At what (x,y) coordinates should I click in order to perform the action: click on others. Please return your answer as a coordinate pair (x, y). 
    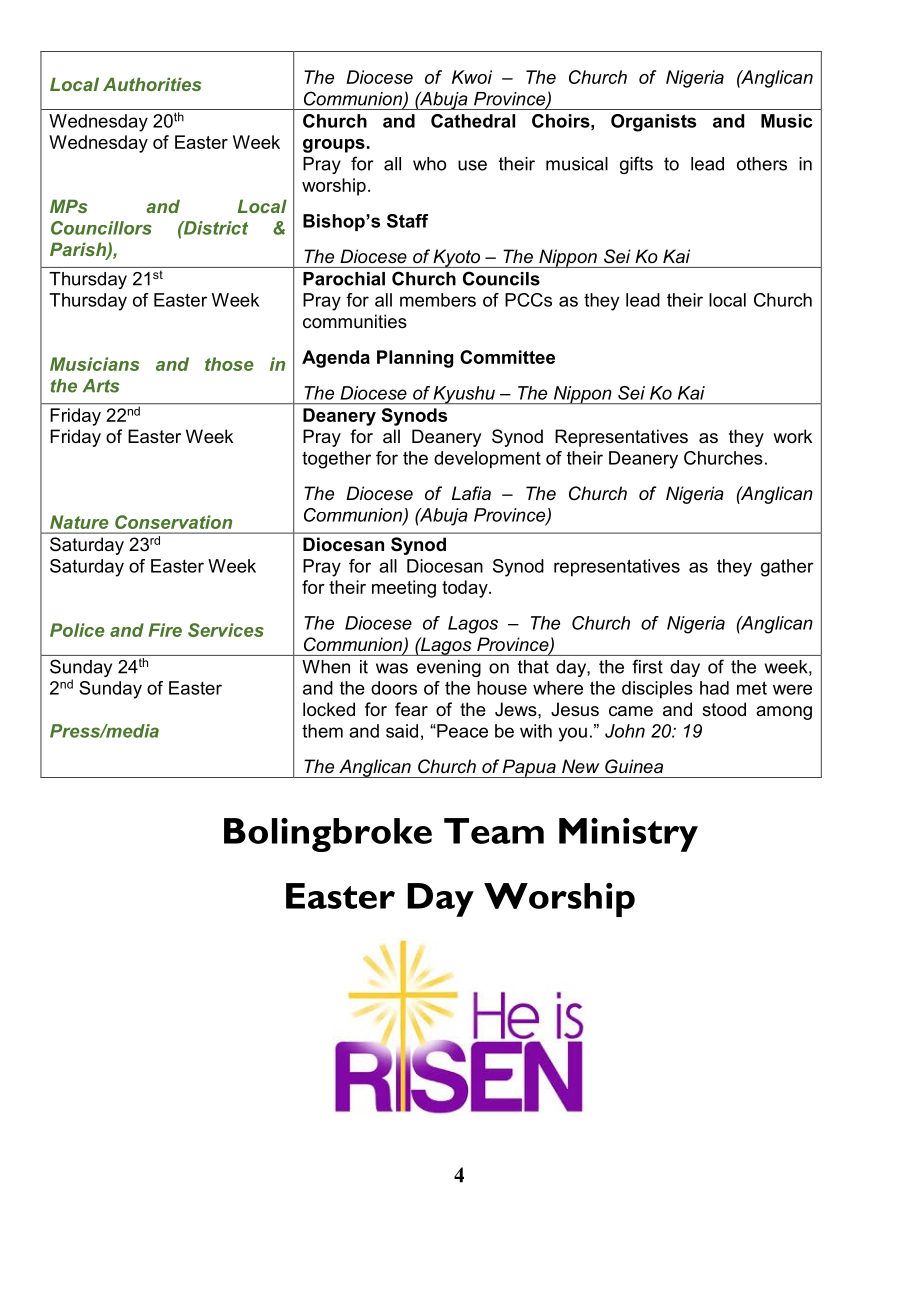
    Looking at the image, I should click on (762, 164).
